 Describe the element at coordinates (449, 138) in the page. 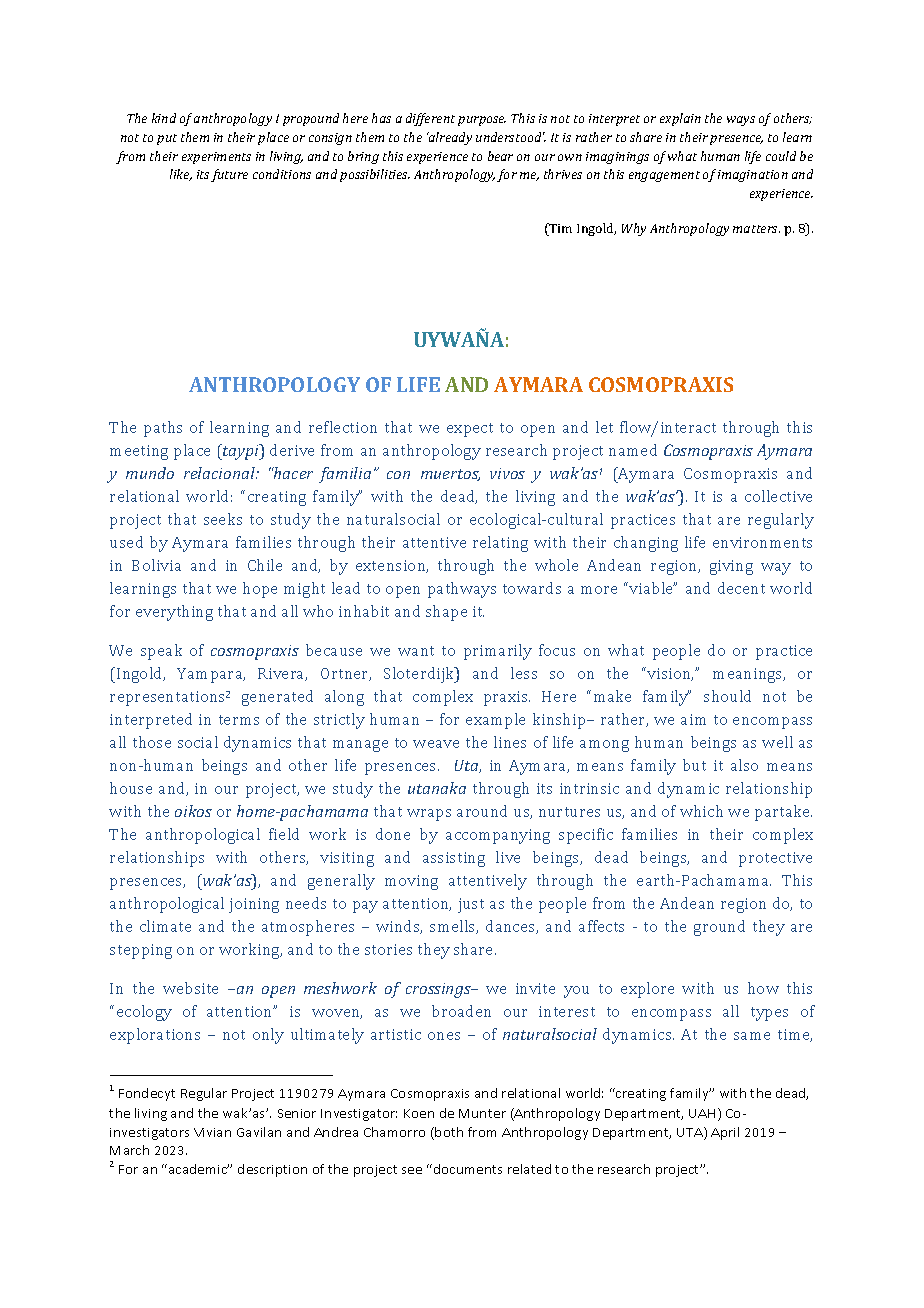

I see `already` at that location.
